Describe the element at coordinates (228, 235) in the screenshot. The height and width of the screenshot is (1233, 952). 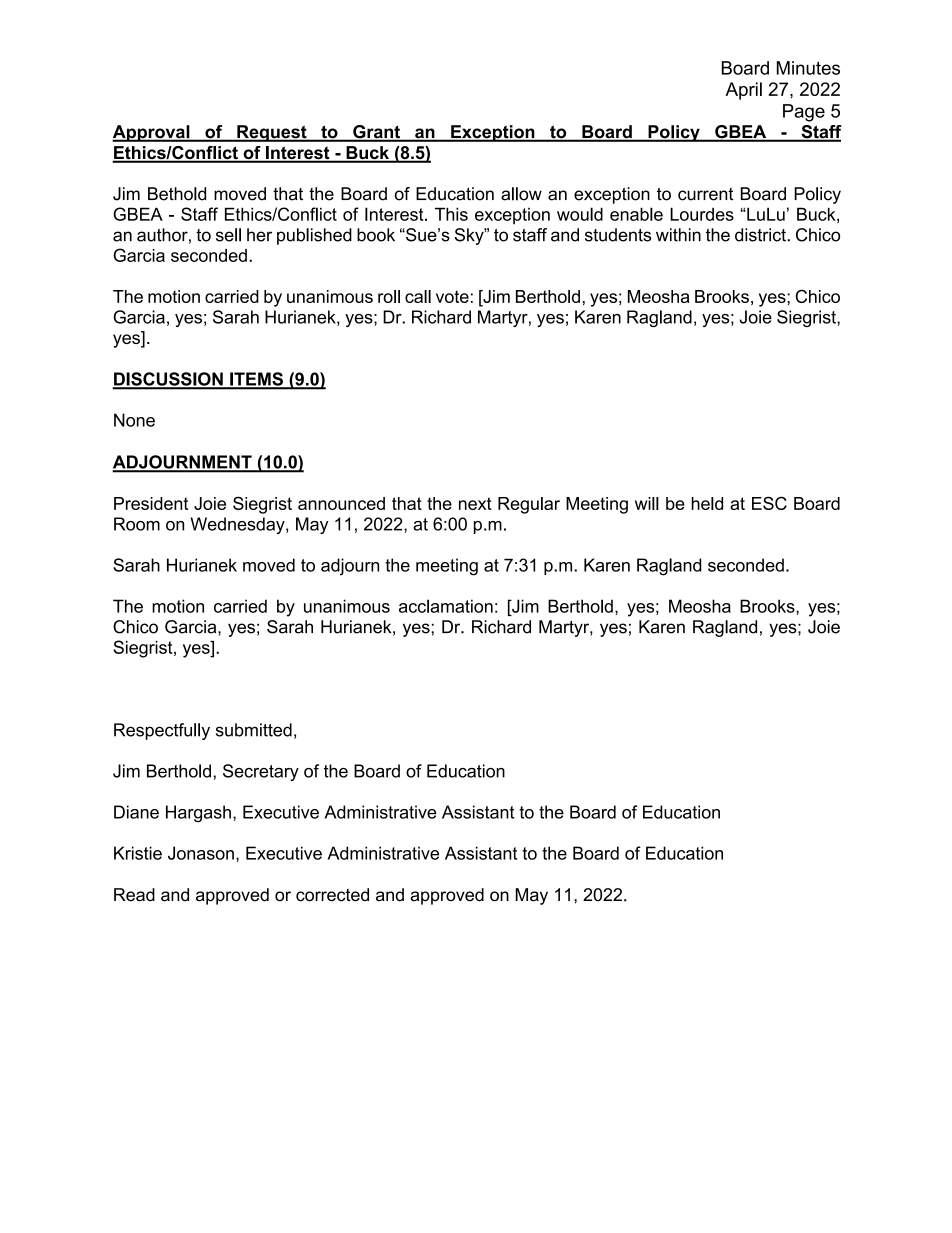
I see `sell` at that location.
